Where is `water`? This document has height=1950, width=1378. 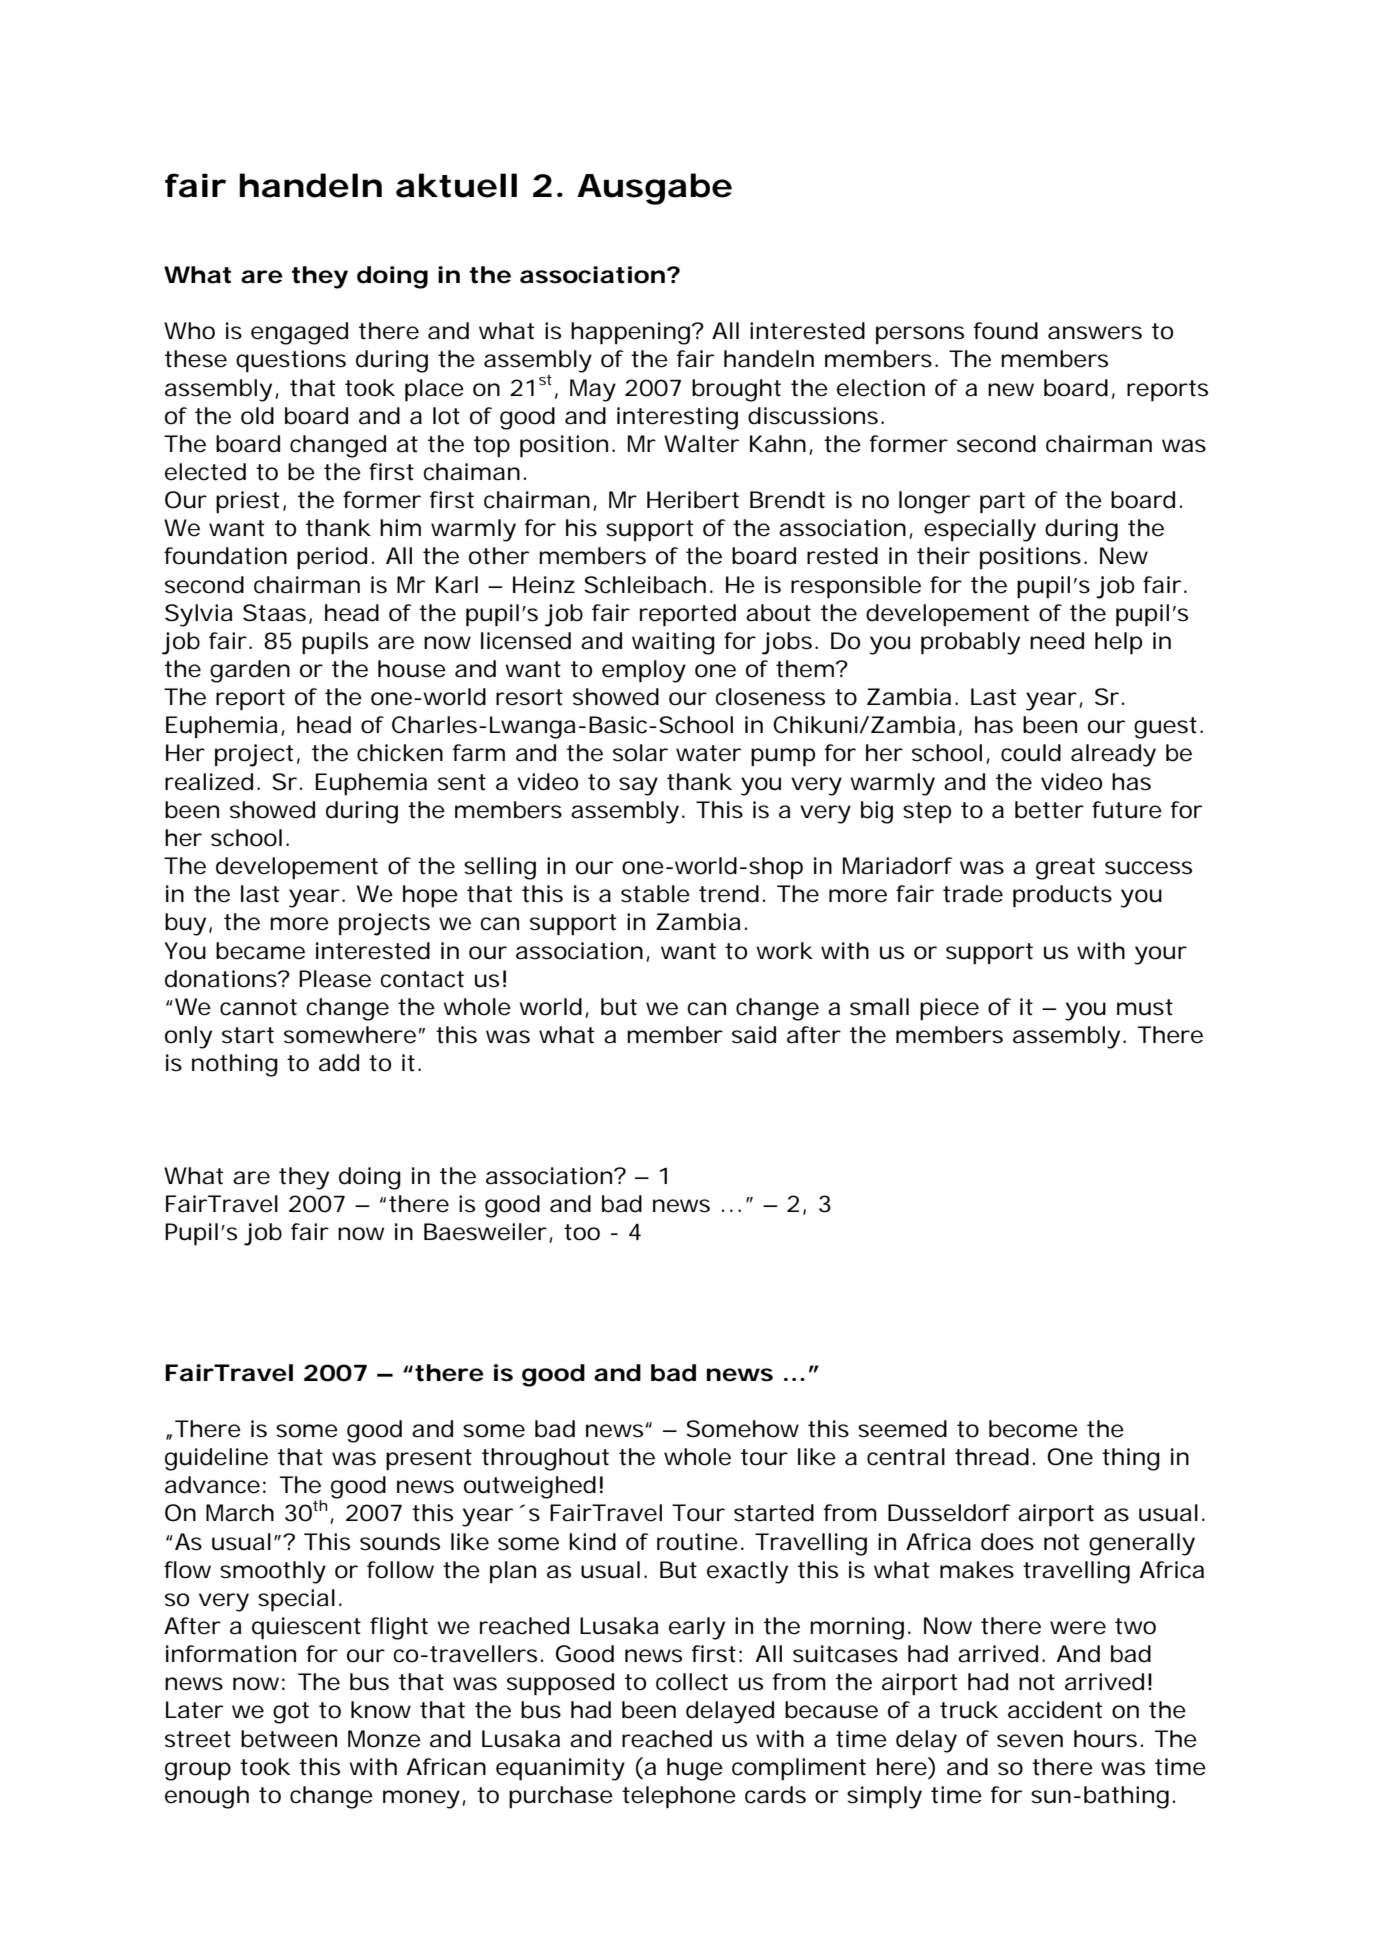
water is located at coordinates (708, 753).
